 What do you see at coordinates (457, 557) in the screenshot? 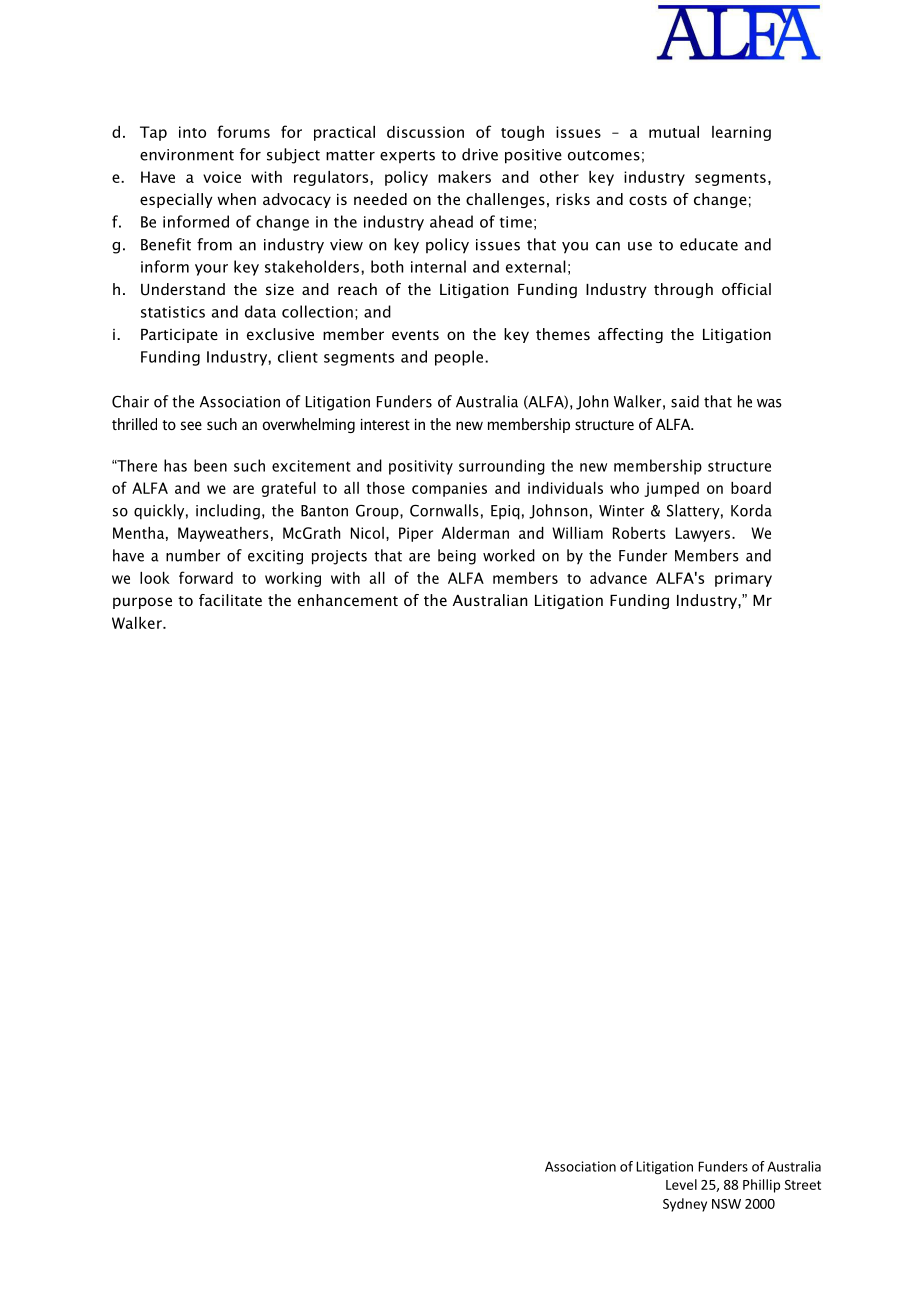
I see `being` at bounding box center [457, 557].
